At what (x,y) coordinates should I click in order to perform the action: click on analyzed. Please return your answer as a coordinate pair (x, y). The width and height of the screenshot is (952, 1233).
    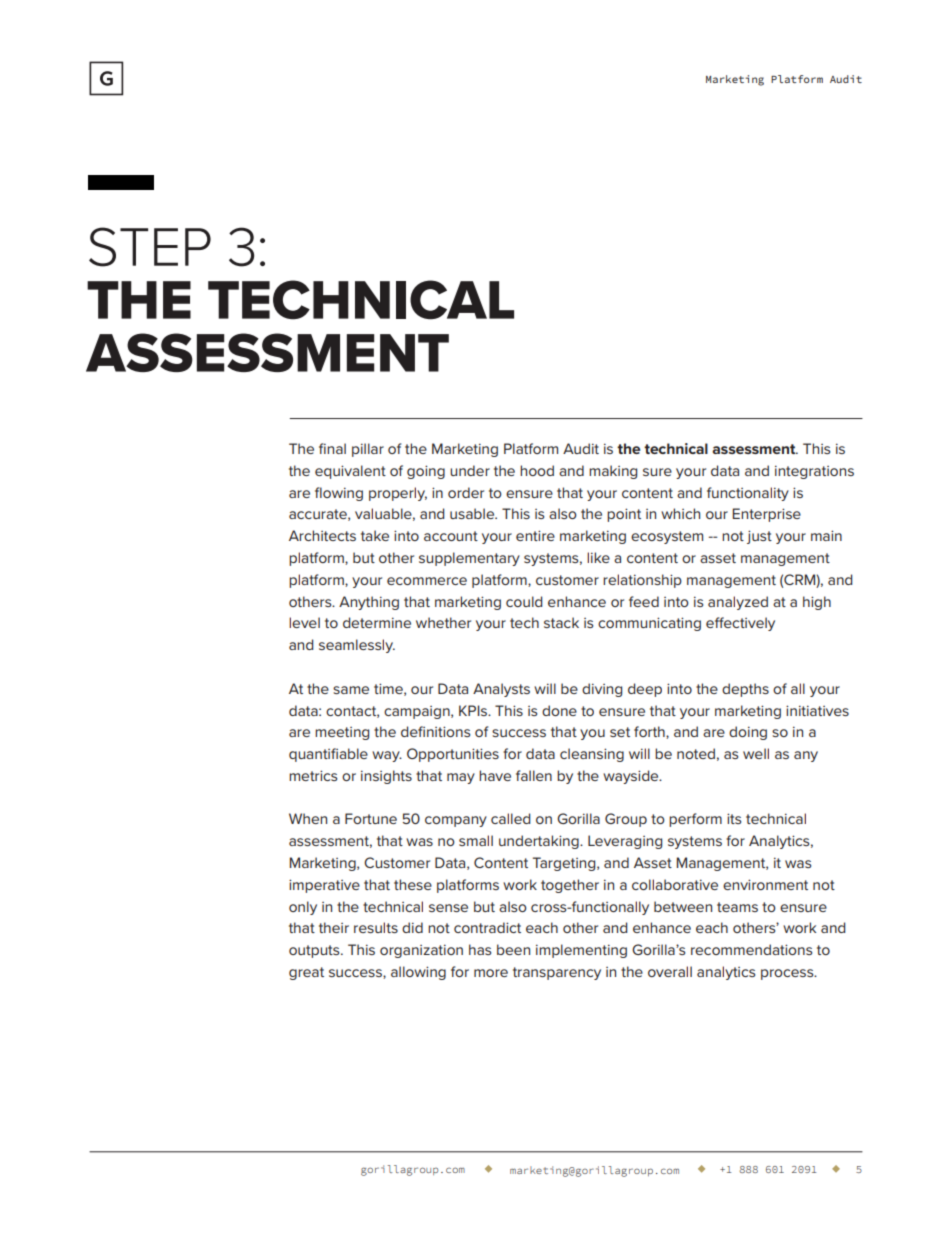
    Looking at the image, I should click on (738, 603).
